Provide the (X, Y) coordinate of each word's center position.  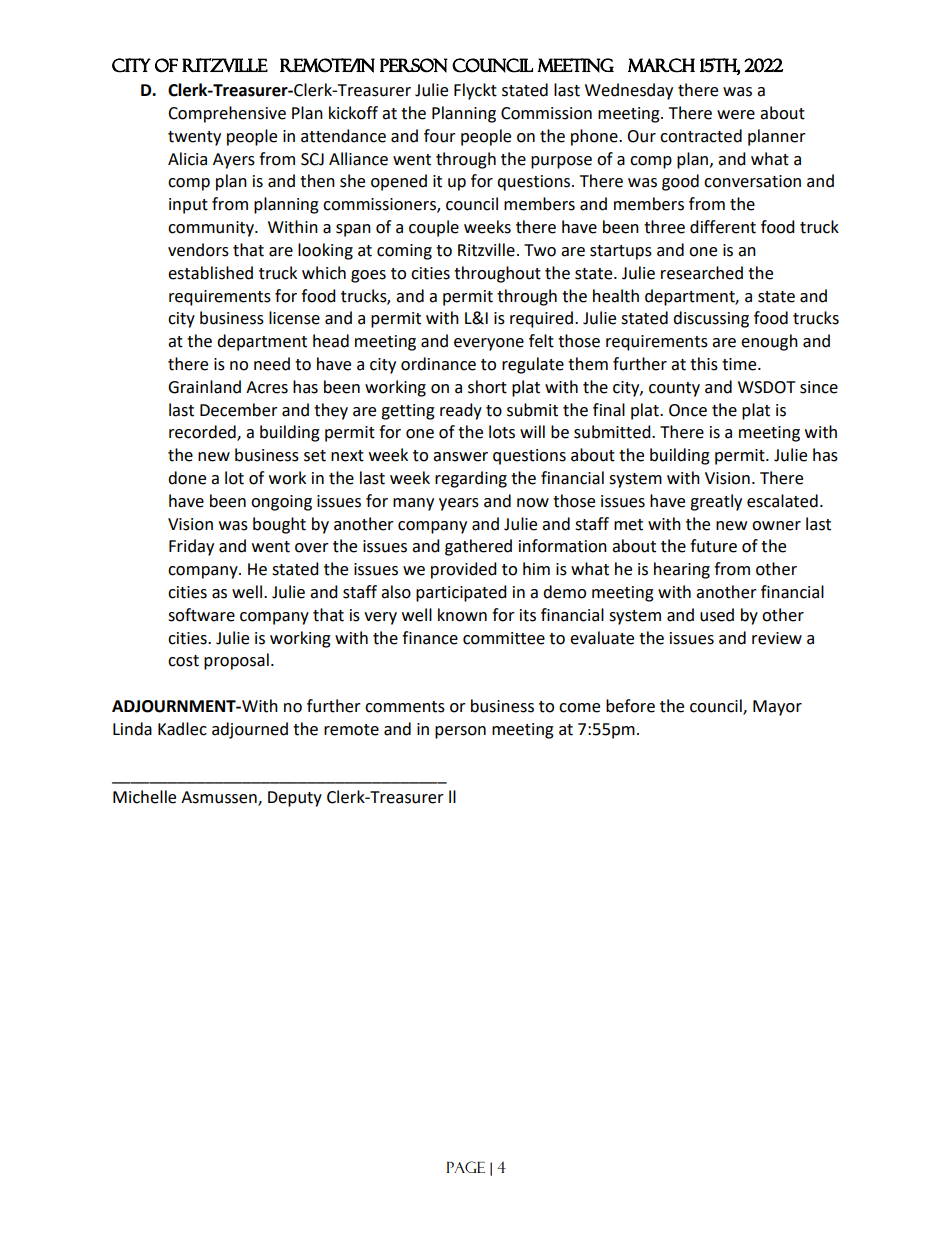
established (210, 273)
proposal (236, 661)
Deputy (295, 799)
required (541, 319)
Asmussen (220, 798)
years (459, 504)
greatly (716, 502)
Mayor (777, 708)
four (440, 136)
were (736, 115)
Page (466, 1167)
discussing (711, 319)
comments (405, 707)
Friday (191, 547)
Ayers (234, 161)
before (630, 706)
